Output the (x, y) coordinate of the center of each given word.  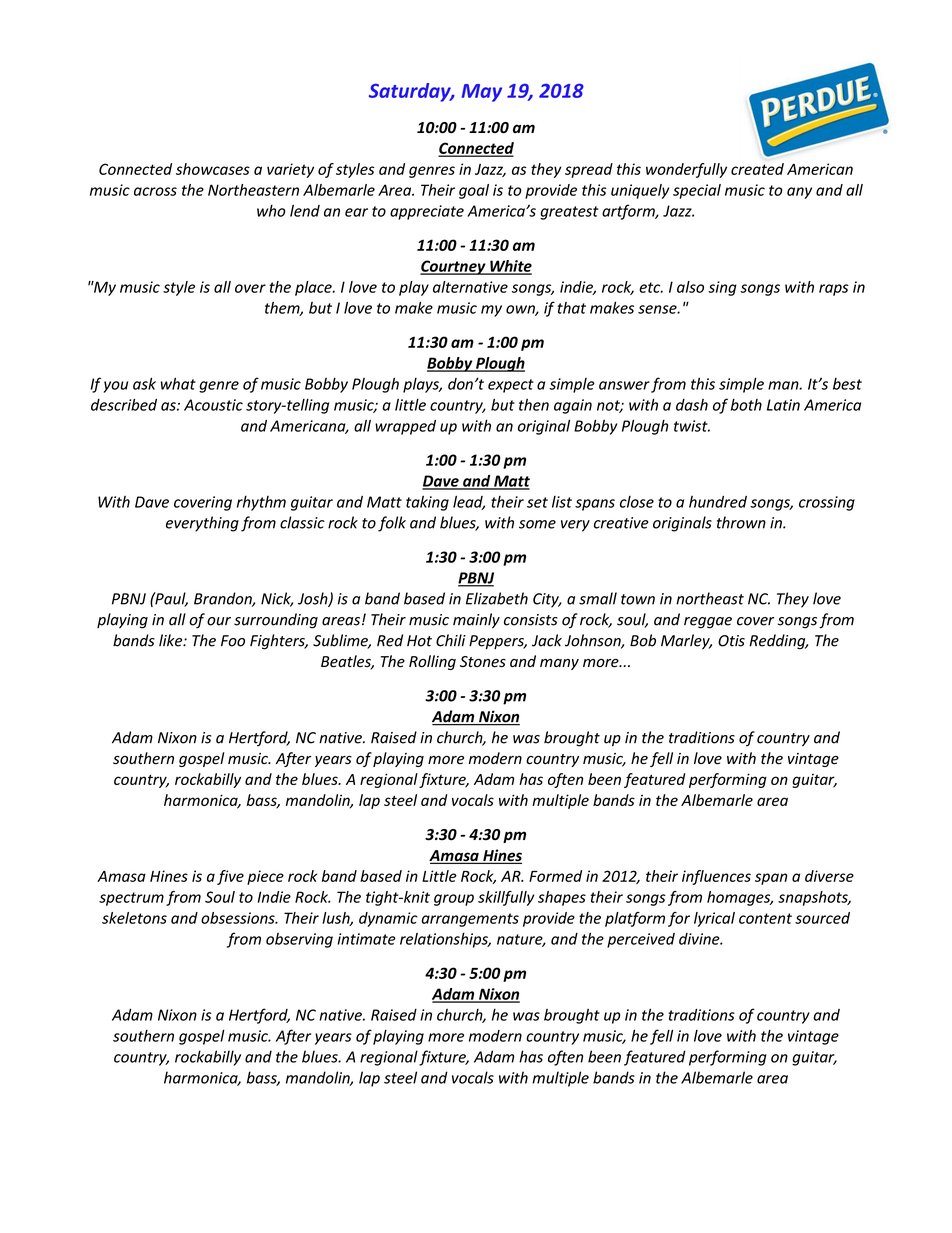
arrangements (470, 920)
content (765, 918)
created (757, 169)
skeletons (134, 918)
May (482, 93)
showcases (213, 169)
